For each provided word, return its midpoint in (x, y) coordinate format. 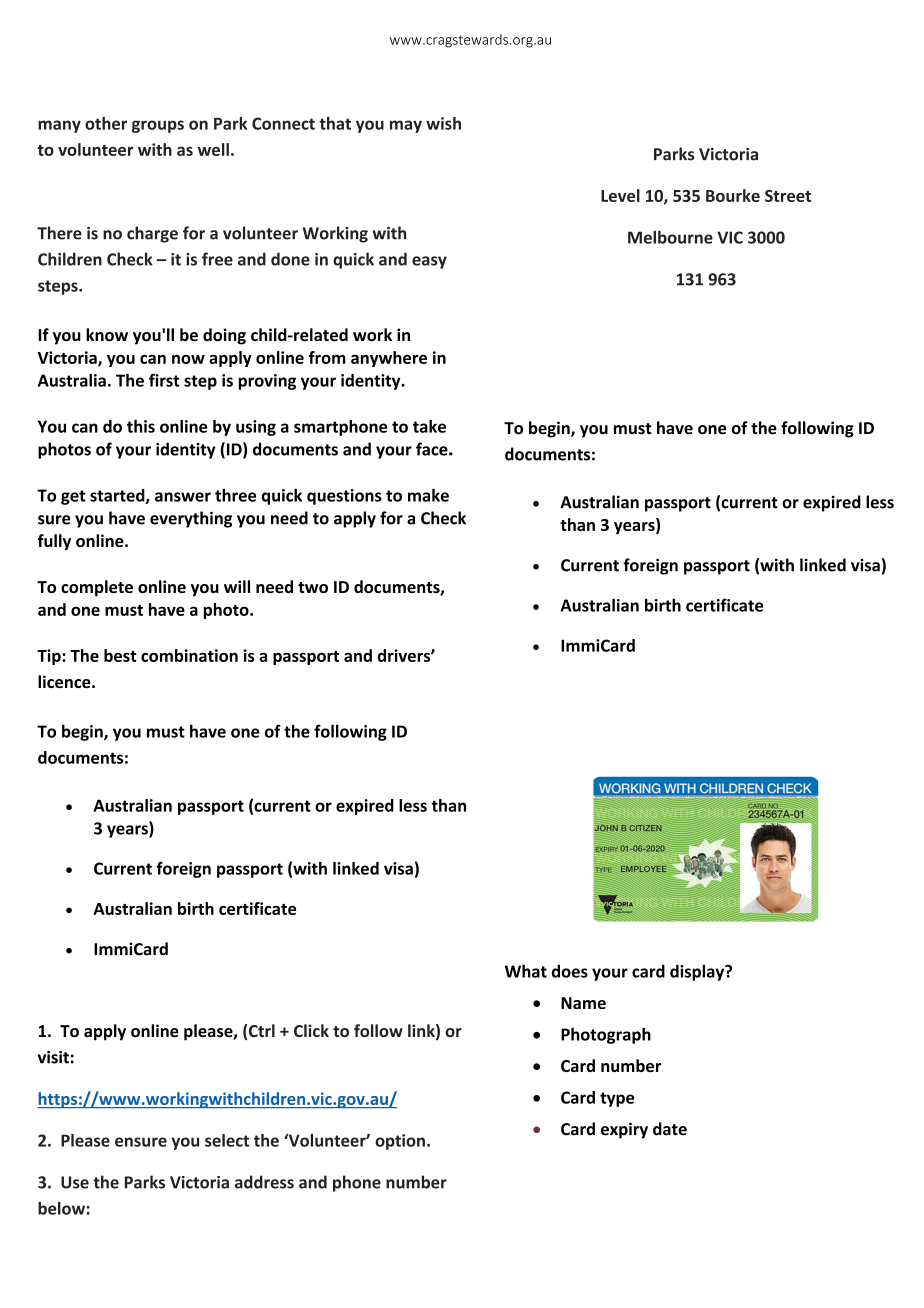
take (429, 426)
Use (75, 1182)
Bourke (733, 195)
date (670, 1129)
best (120, 655)
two (313, 587)
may (406, 126)
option (400, 1142)
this (141, 426)
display (698, 972)
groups (158, 126)
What (526, 971)
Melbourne (670, 237)
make (428, 495)
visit (53, 1057)
